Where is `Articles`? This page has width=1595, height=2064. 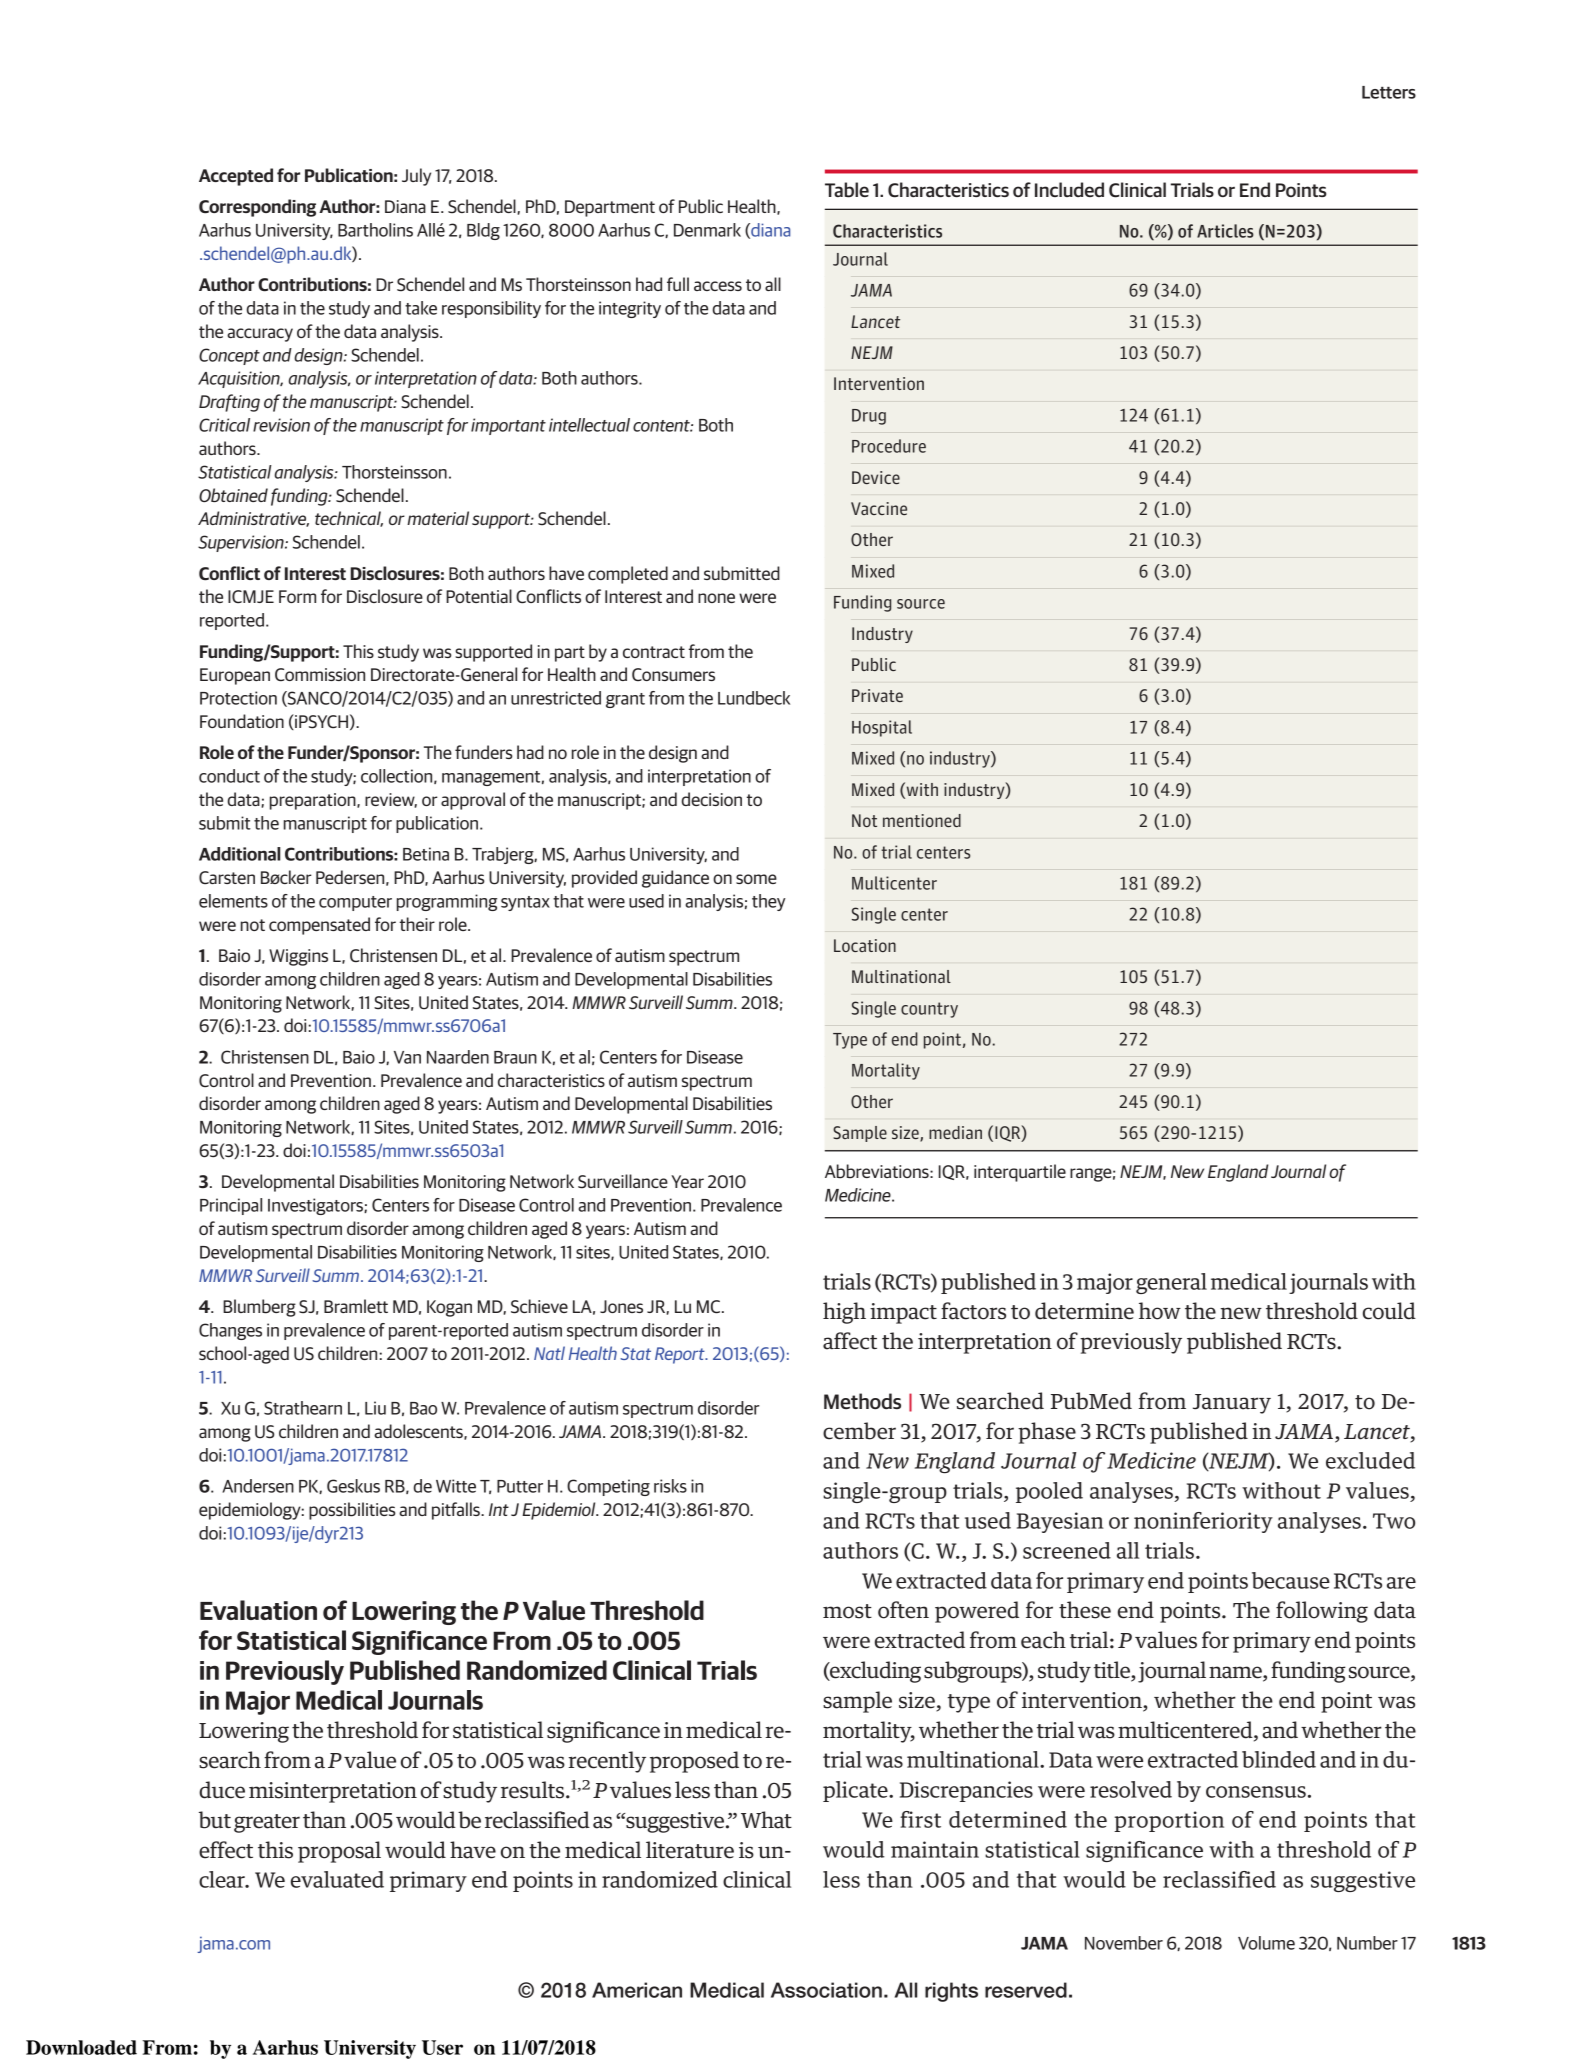
Articles is located at coordinates (1225, 231).
